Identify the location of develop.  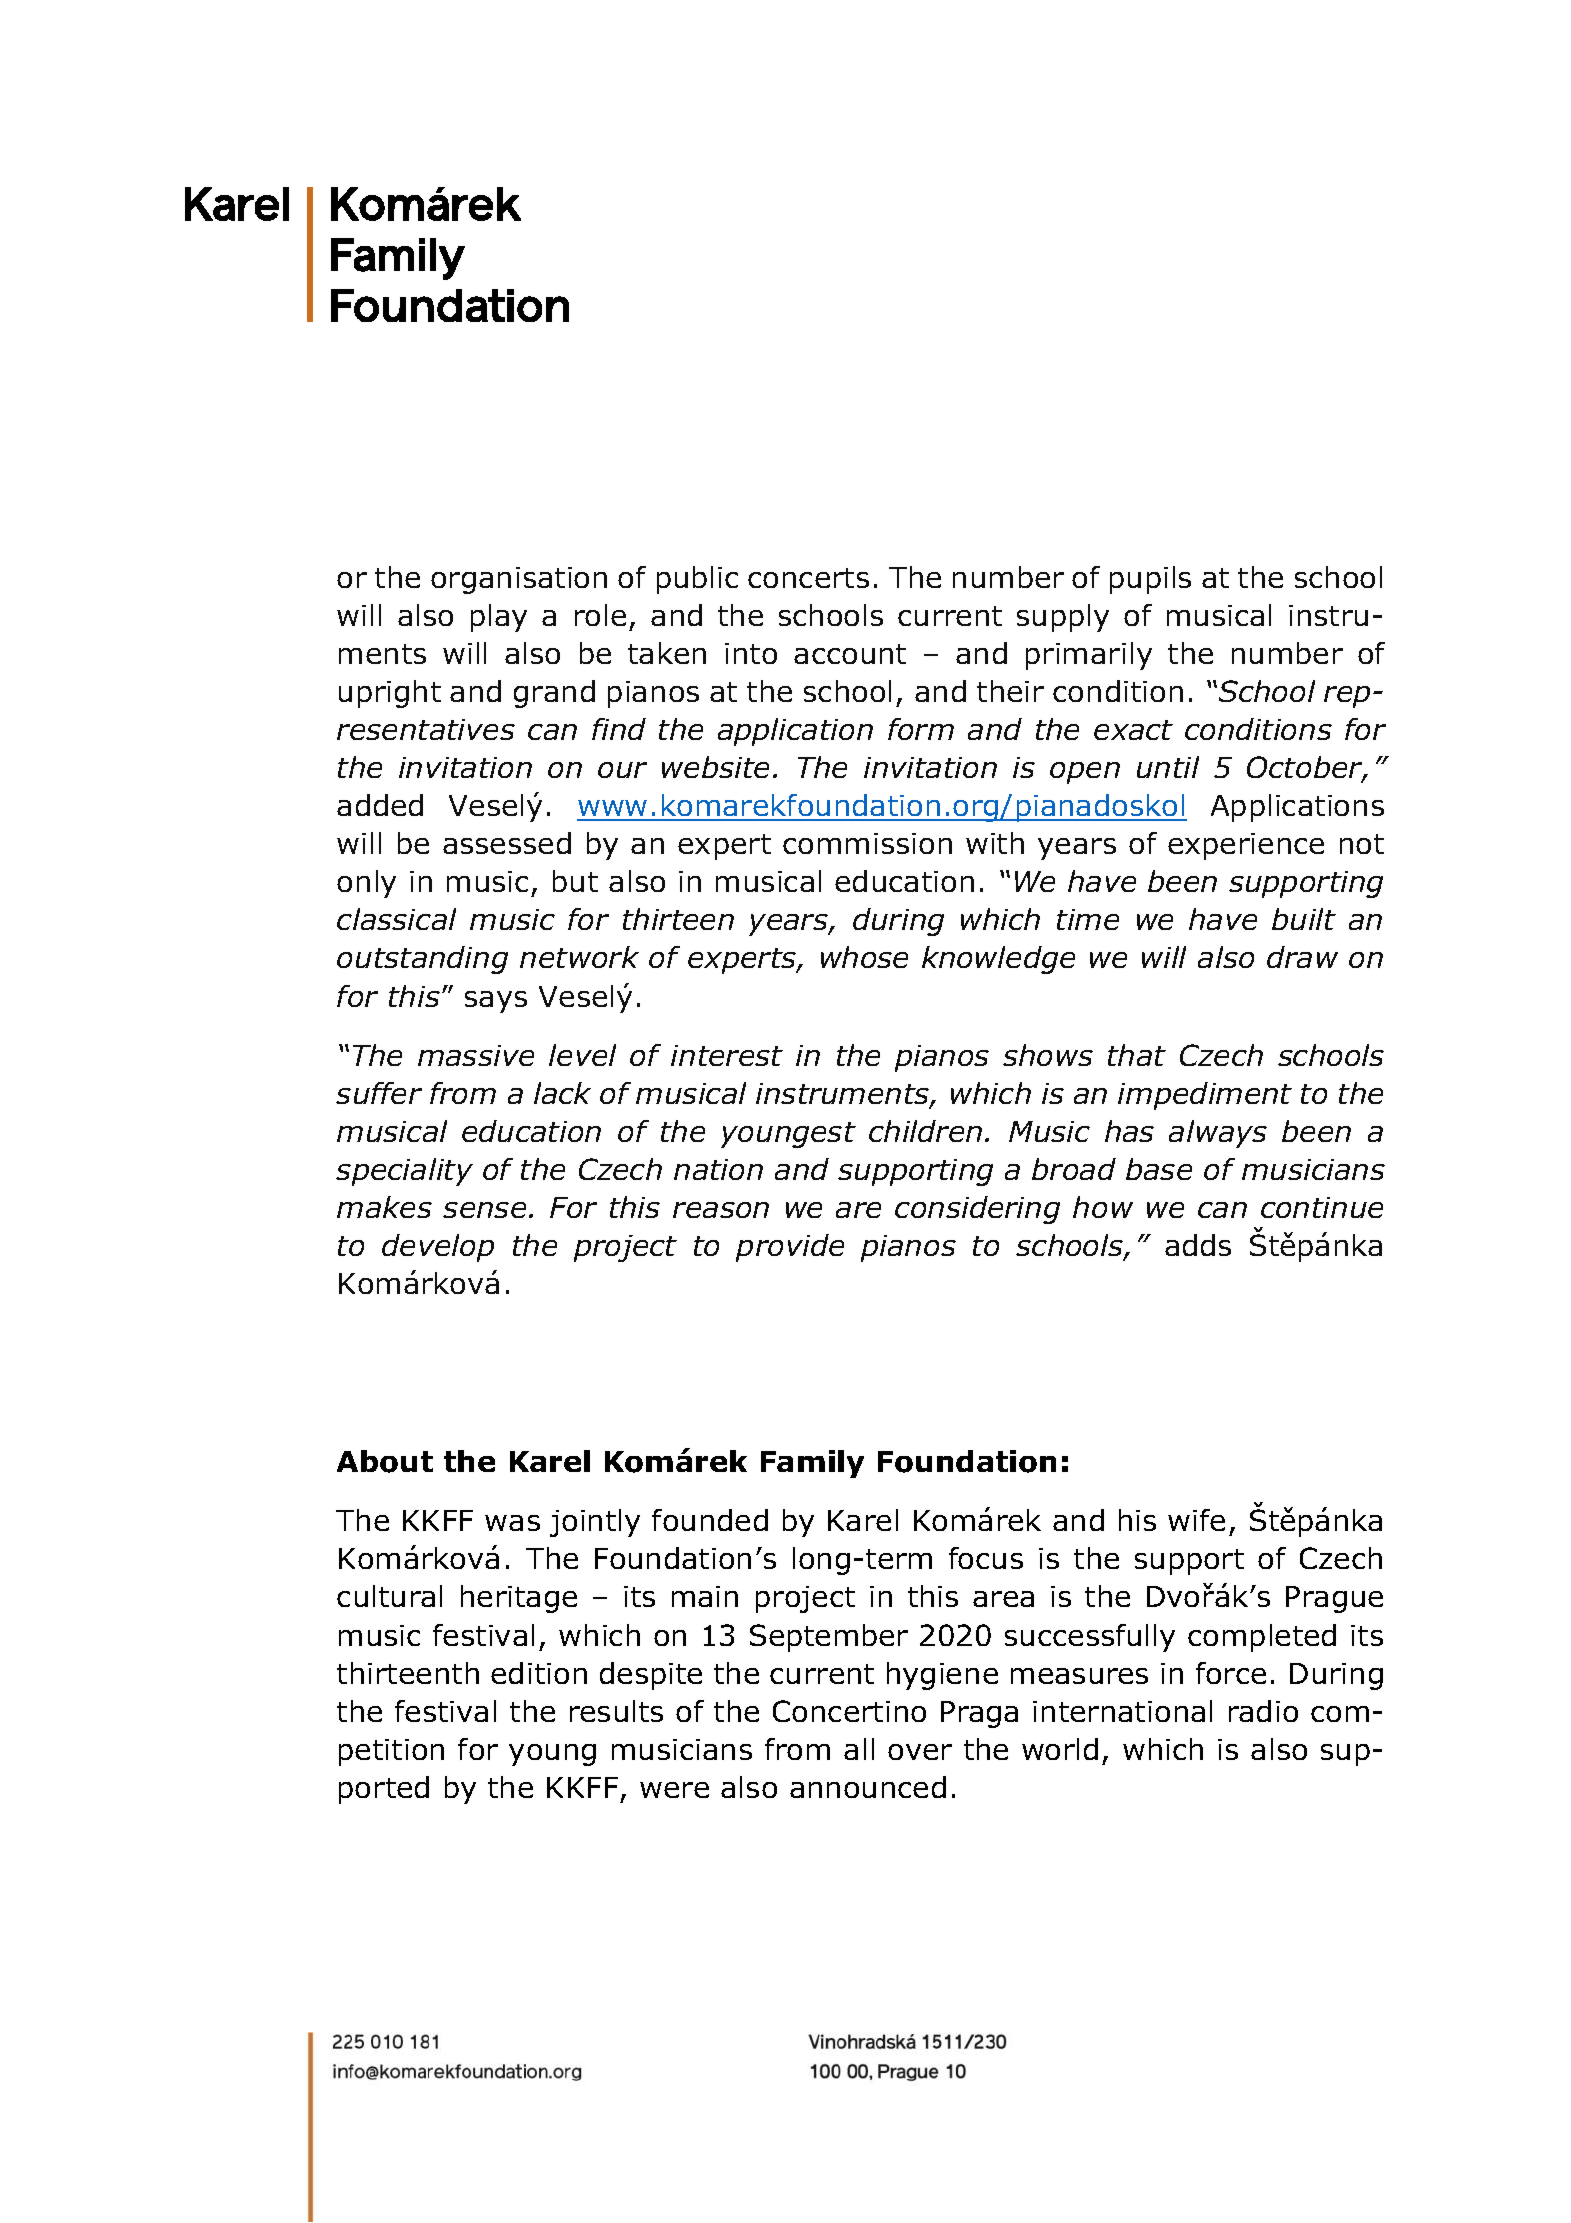
(438, 1248).
